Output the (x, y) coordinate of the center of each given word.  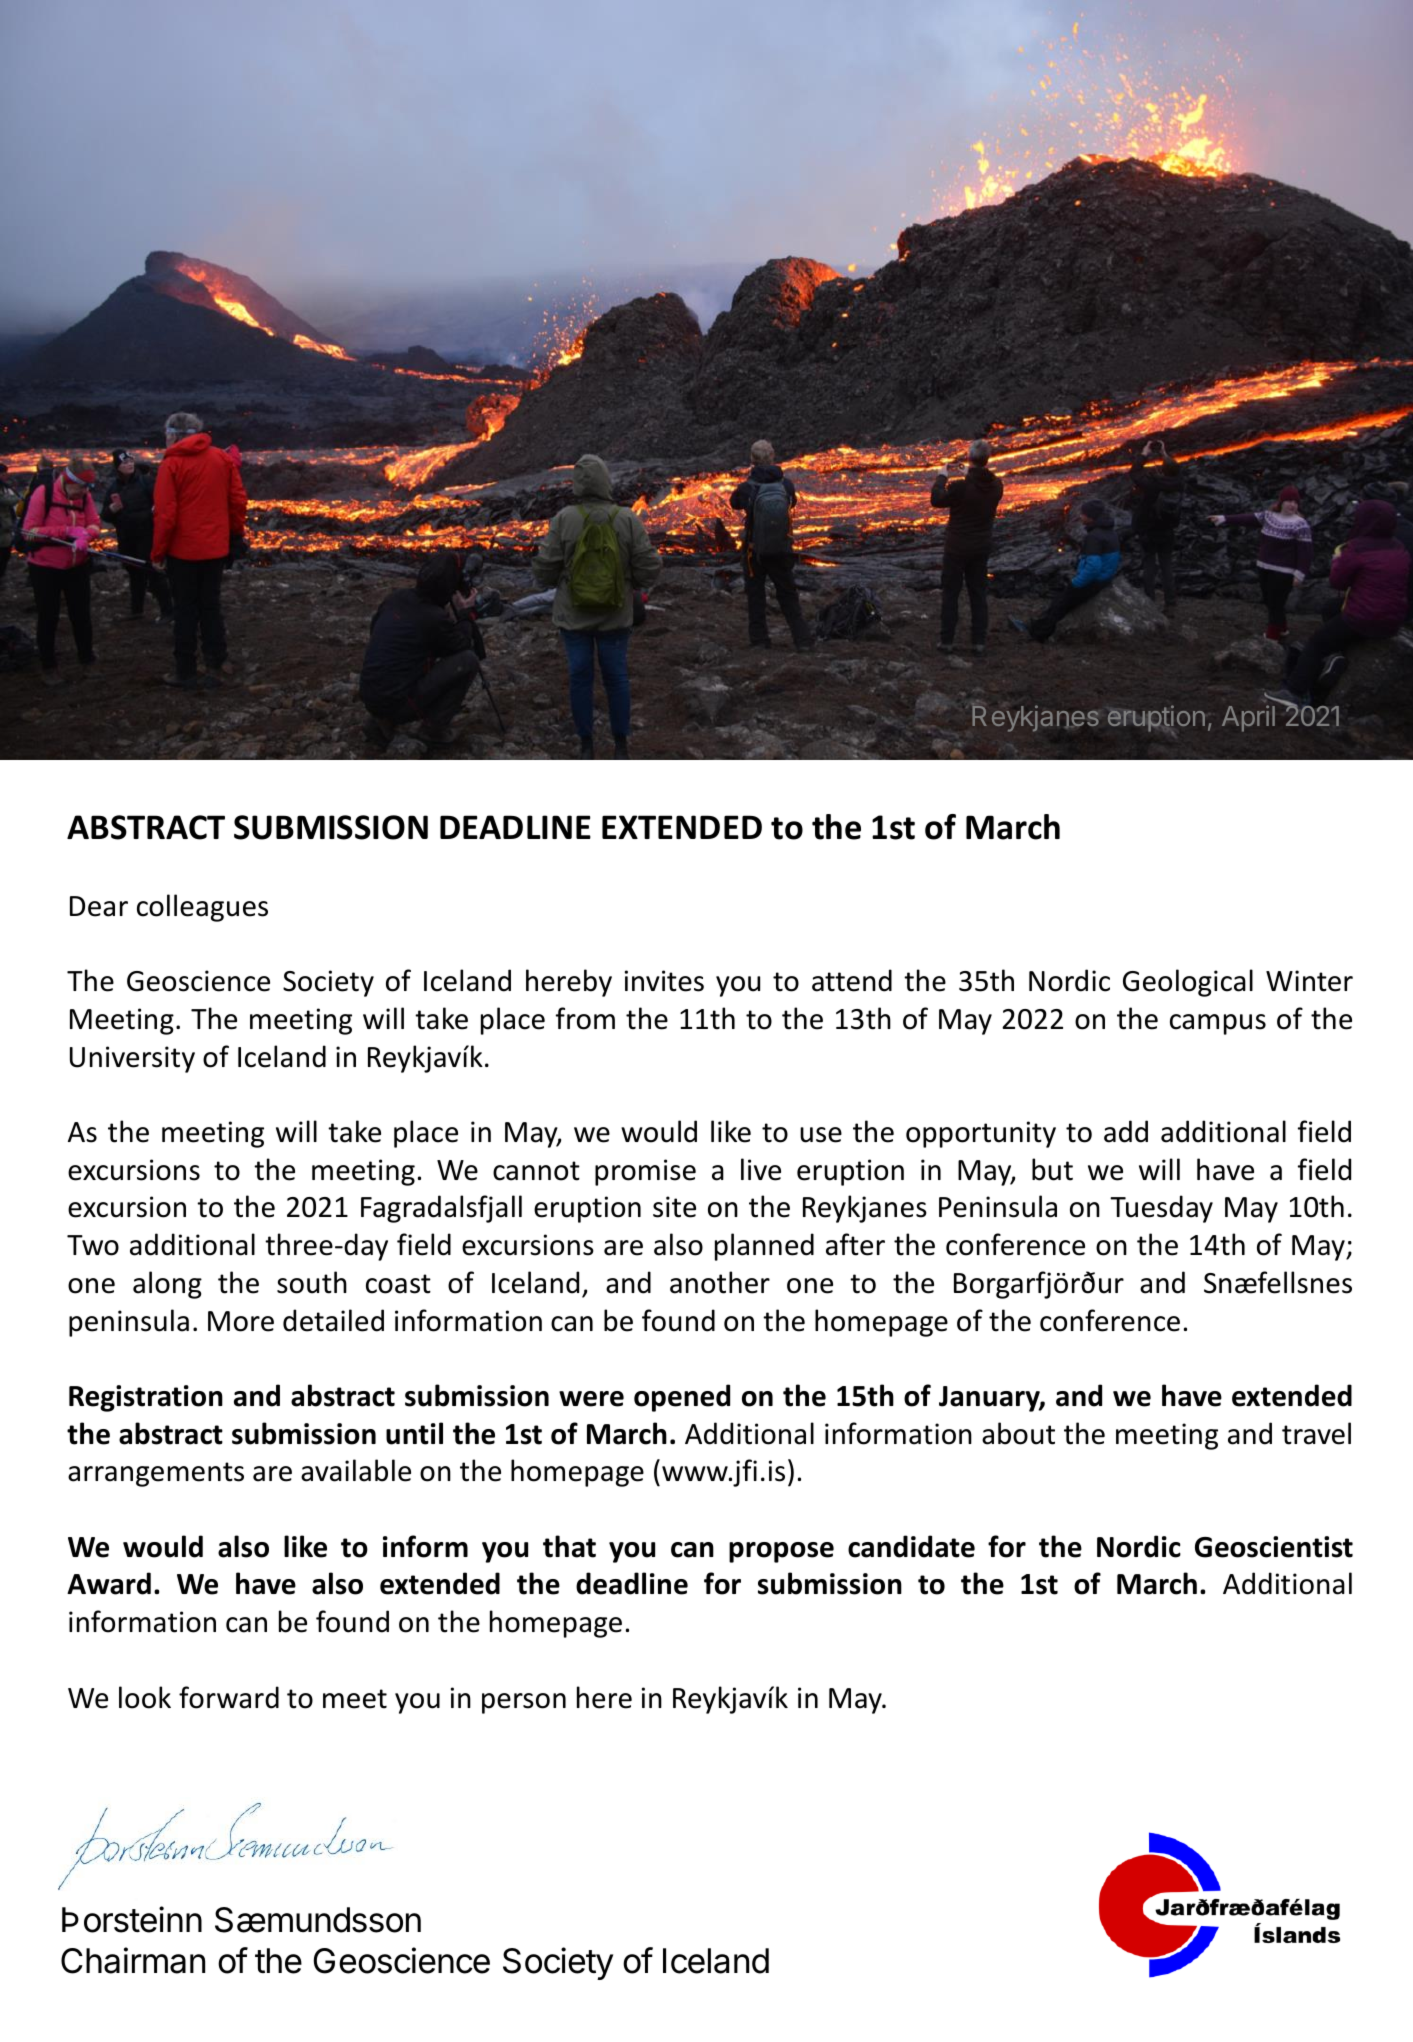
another (720, 1282)
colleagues (202, 908)
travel (1316, 1433)
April (1248, 718)
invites (664, 981)
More (241, 1321)
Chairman (133, 1960)
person (524, 1703)
